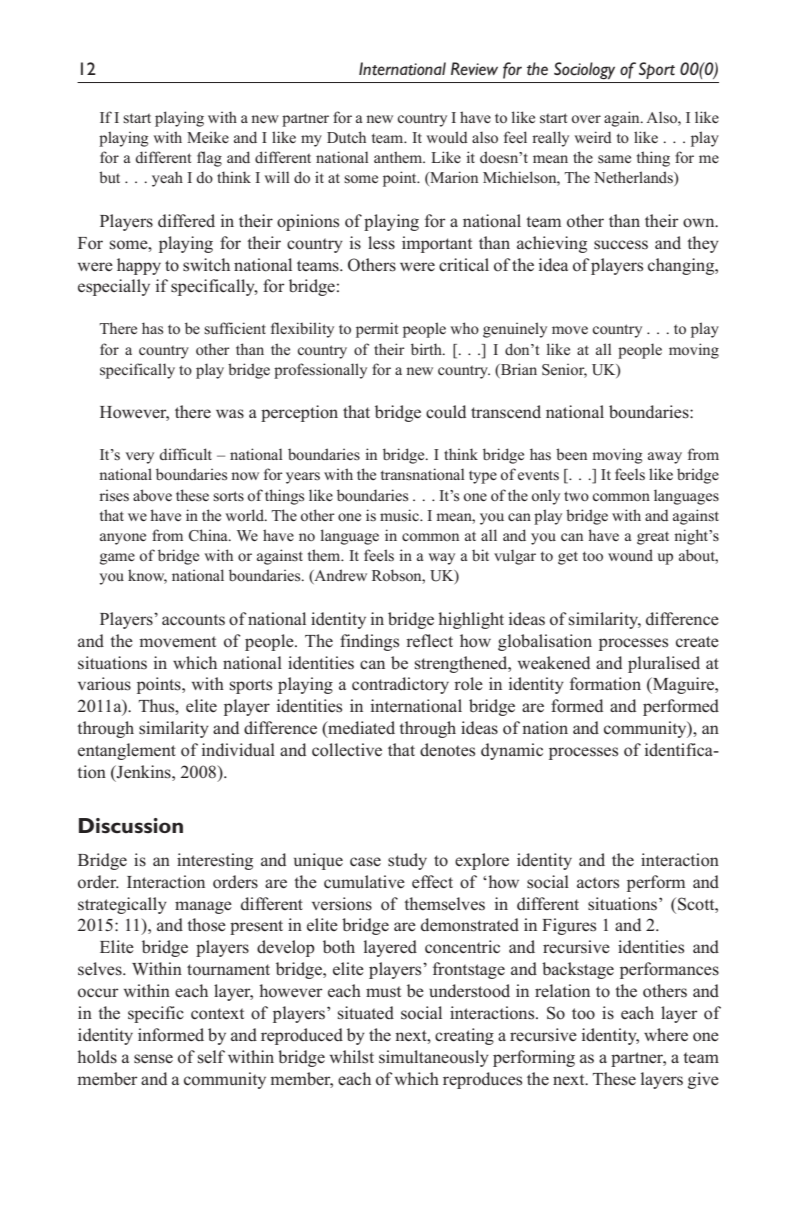 This screenshot has height=1211, width=807. What do you see at coordinates (446, 412) in the screenshot?
I see `could` at bounding box center [446, 412].
